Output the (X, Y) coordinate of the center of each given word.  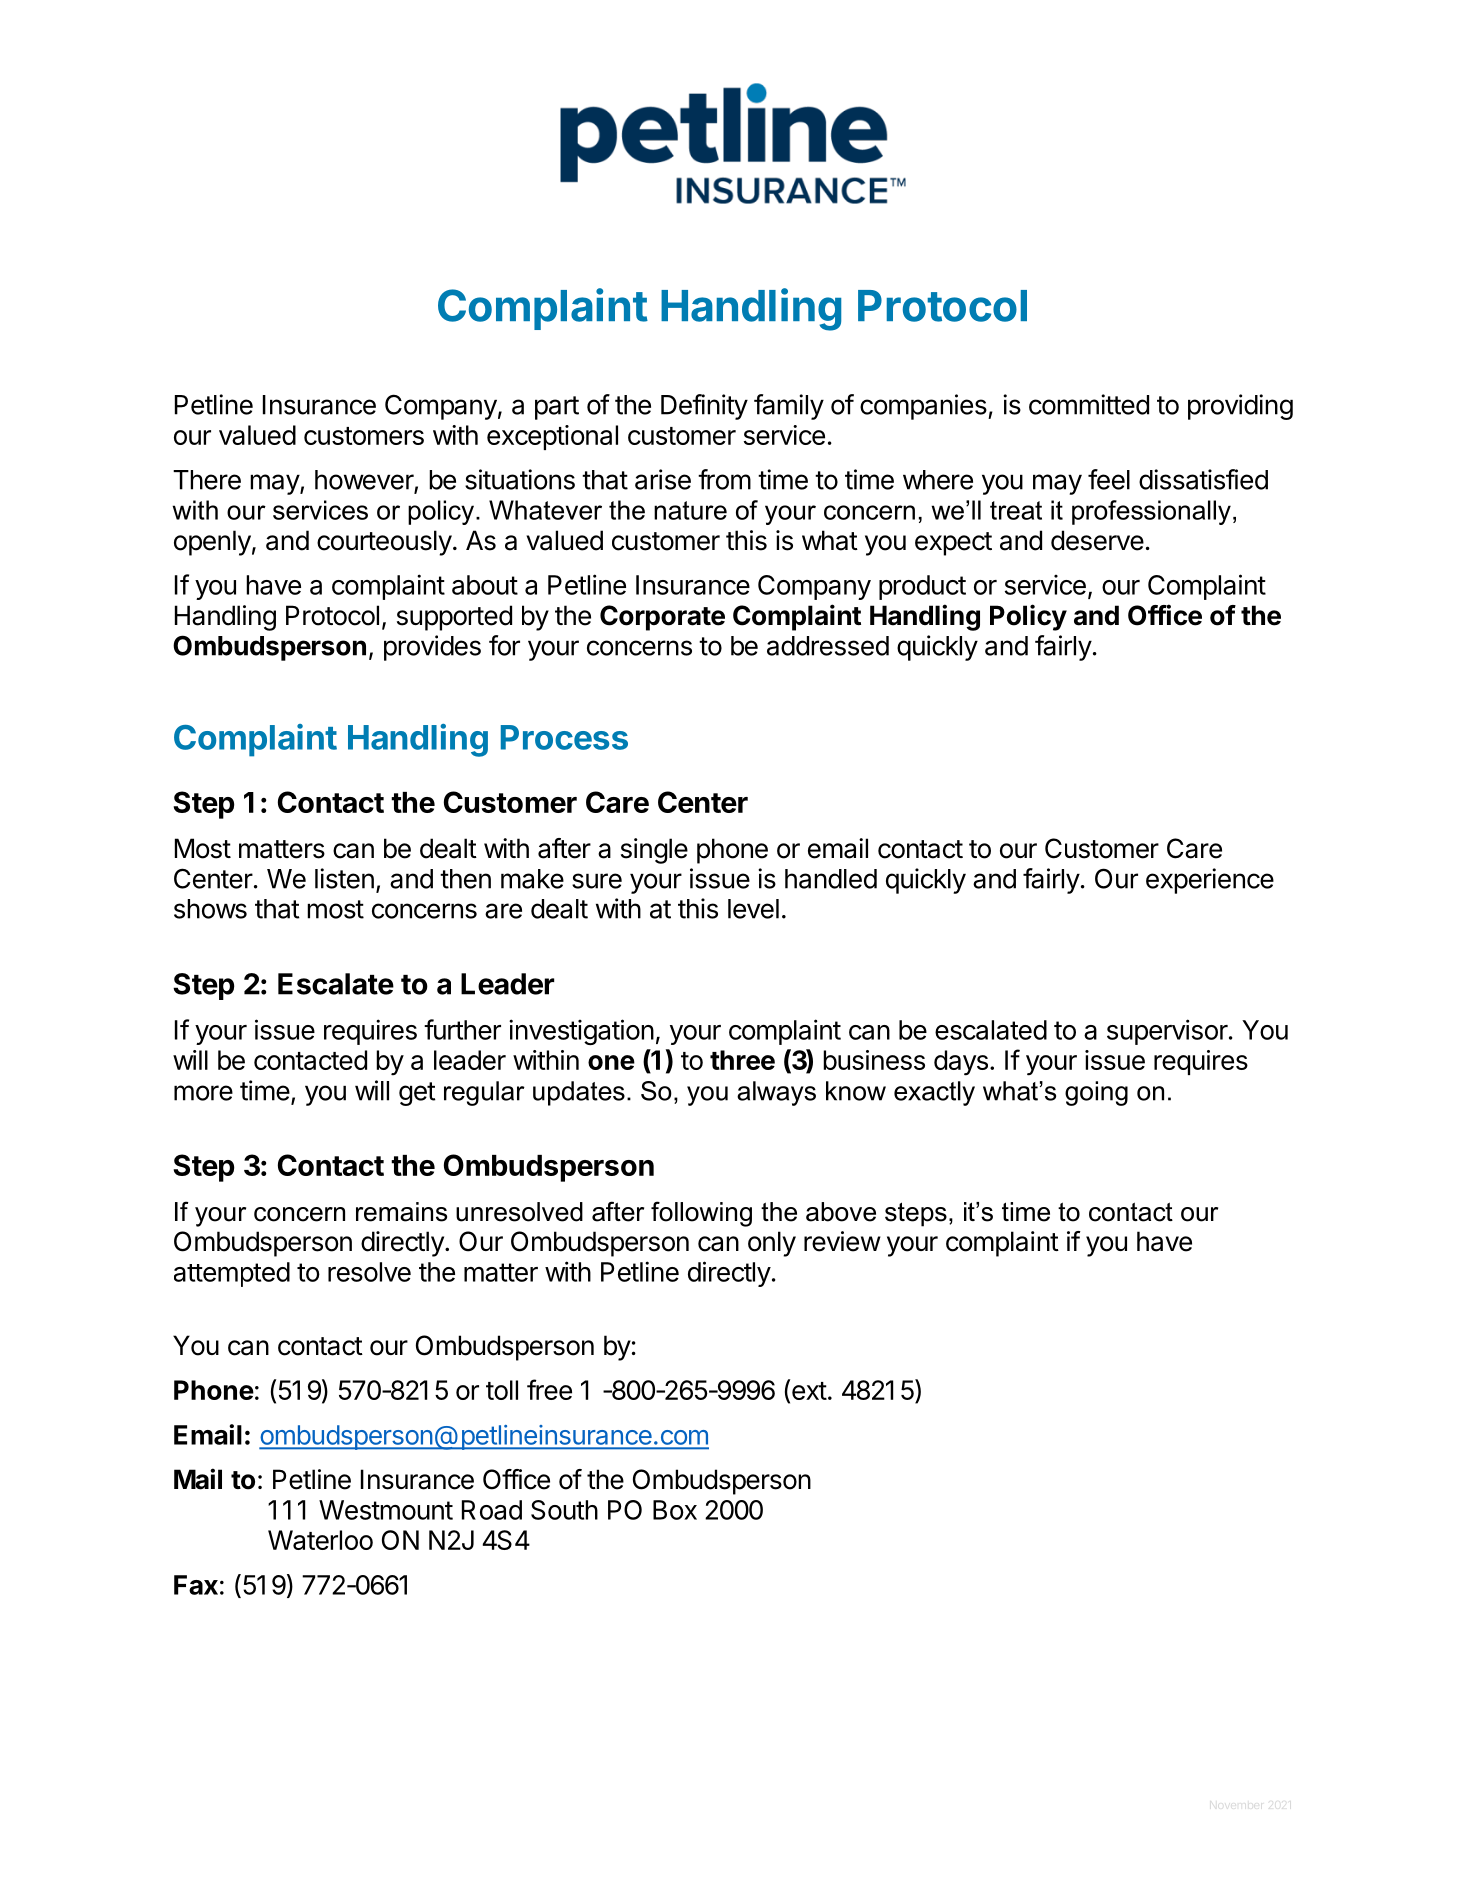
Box (675, 1510)
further (462, 1029)
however (365, 481)
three (742, 1060)
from (724, 479)
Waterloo (320, 1540)
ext (809, 1391)
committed (1089, 404)
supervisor (1167, 1032)
